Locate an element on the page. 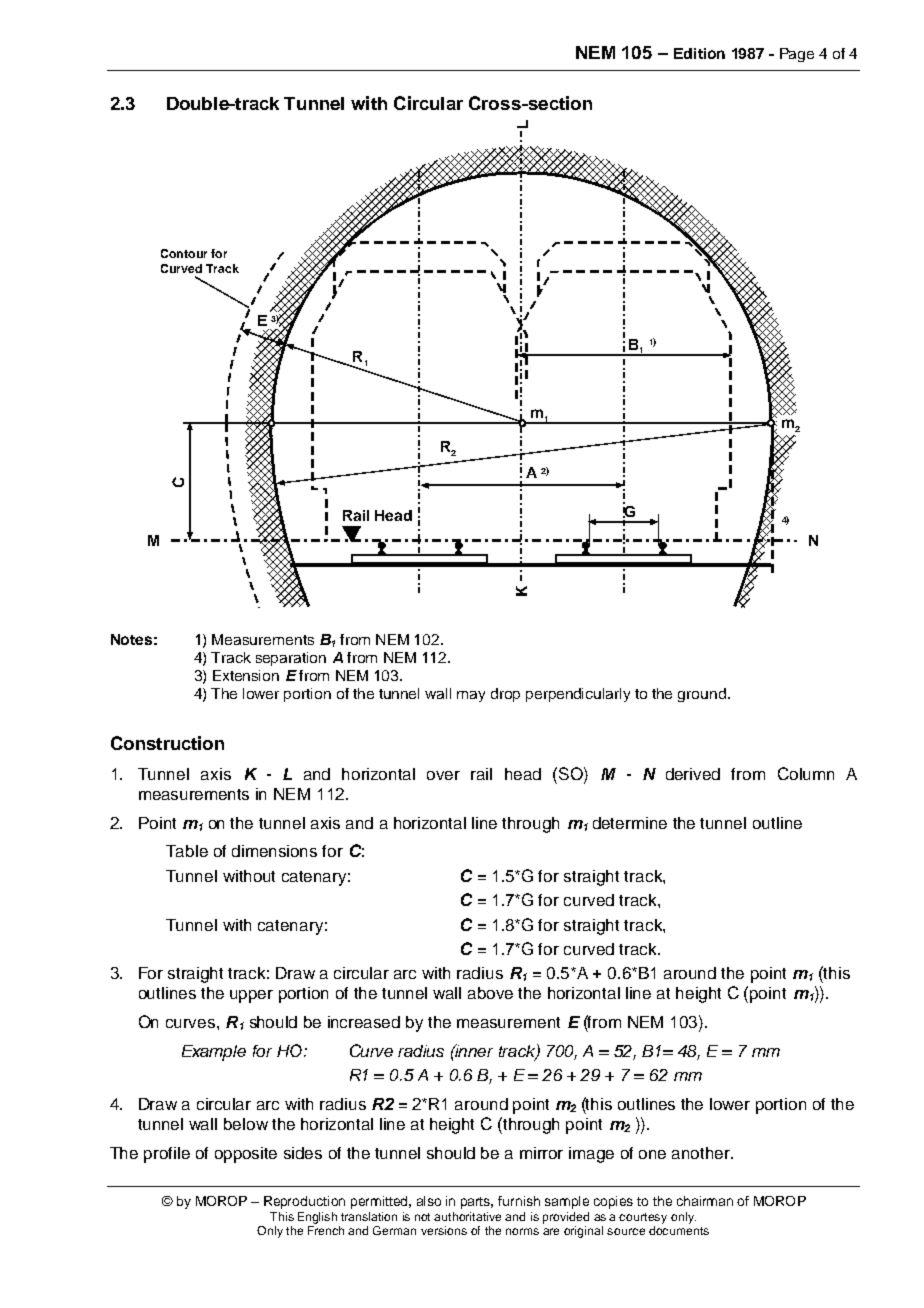 Image resolution: width=924 pixels, height=1308 pixels. authoritative is located at coordinates (467, 1216).
